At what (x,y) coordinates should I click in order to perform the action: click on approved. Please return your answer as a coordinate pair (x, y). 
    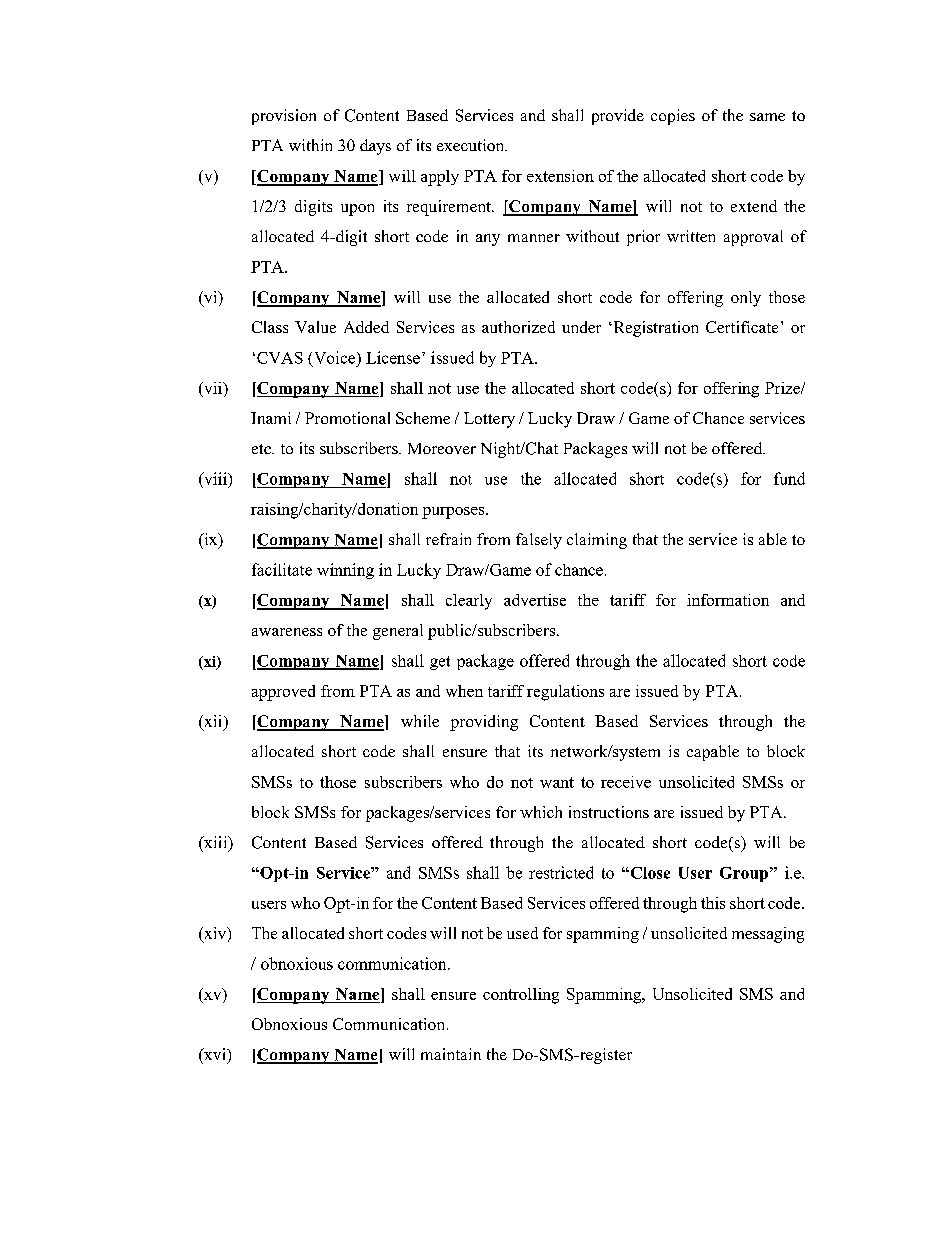
    Looking at the image, I should click on (283, 693).
